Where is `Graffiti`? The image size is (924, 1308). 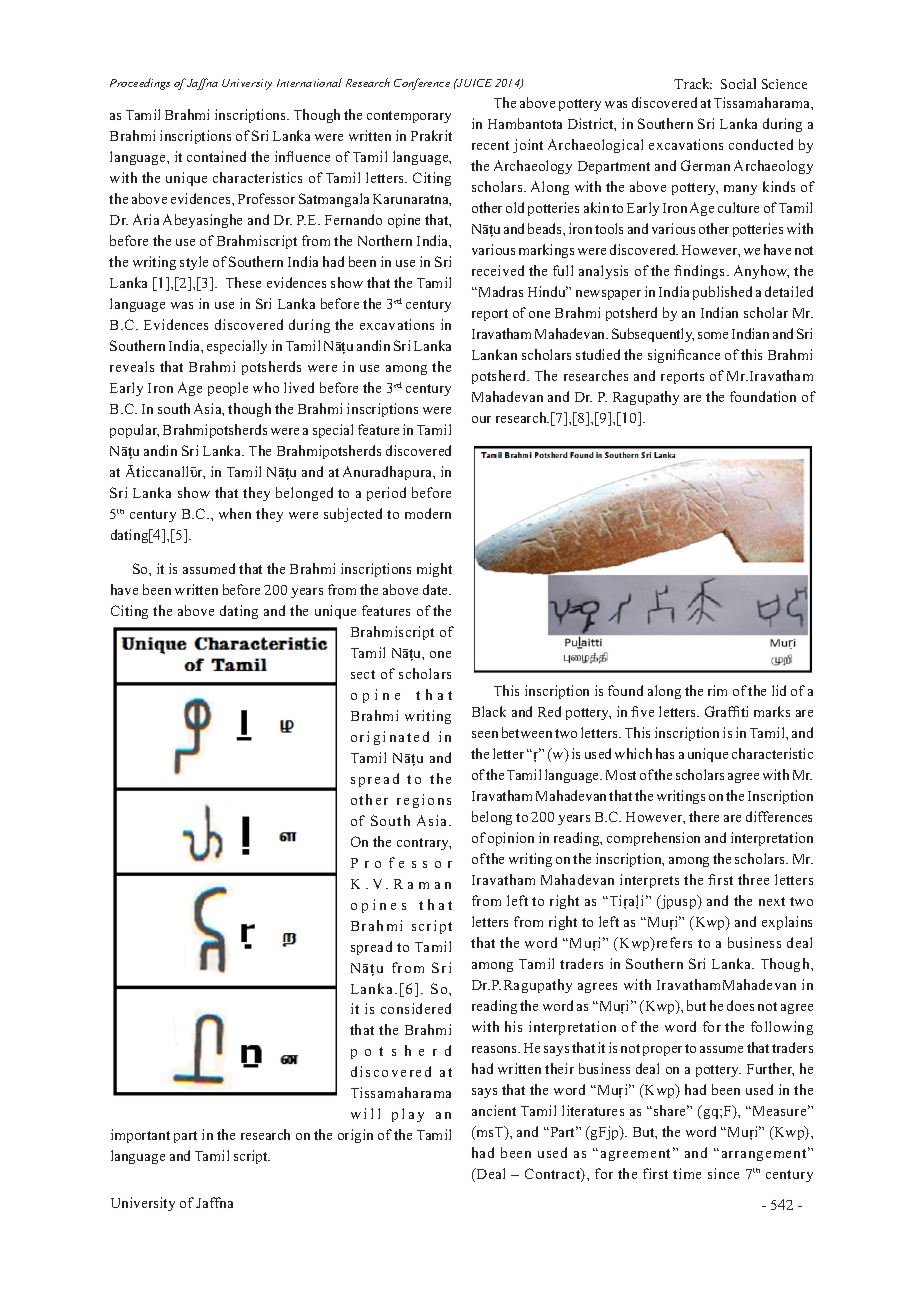
Graffiti is located at coordinates (726, 711).
